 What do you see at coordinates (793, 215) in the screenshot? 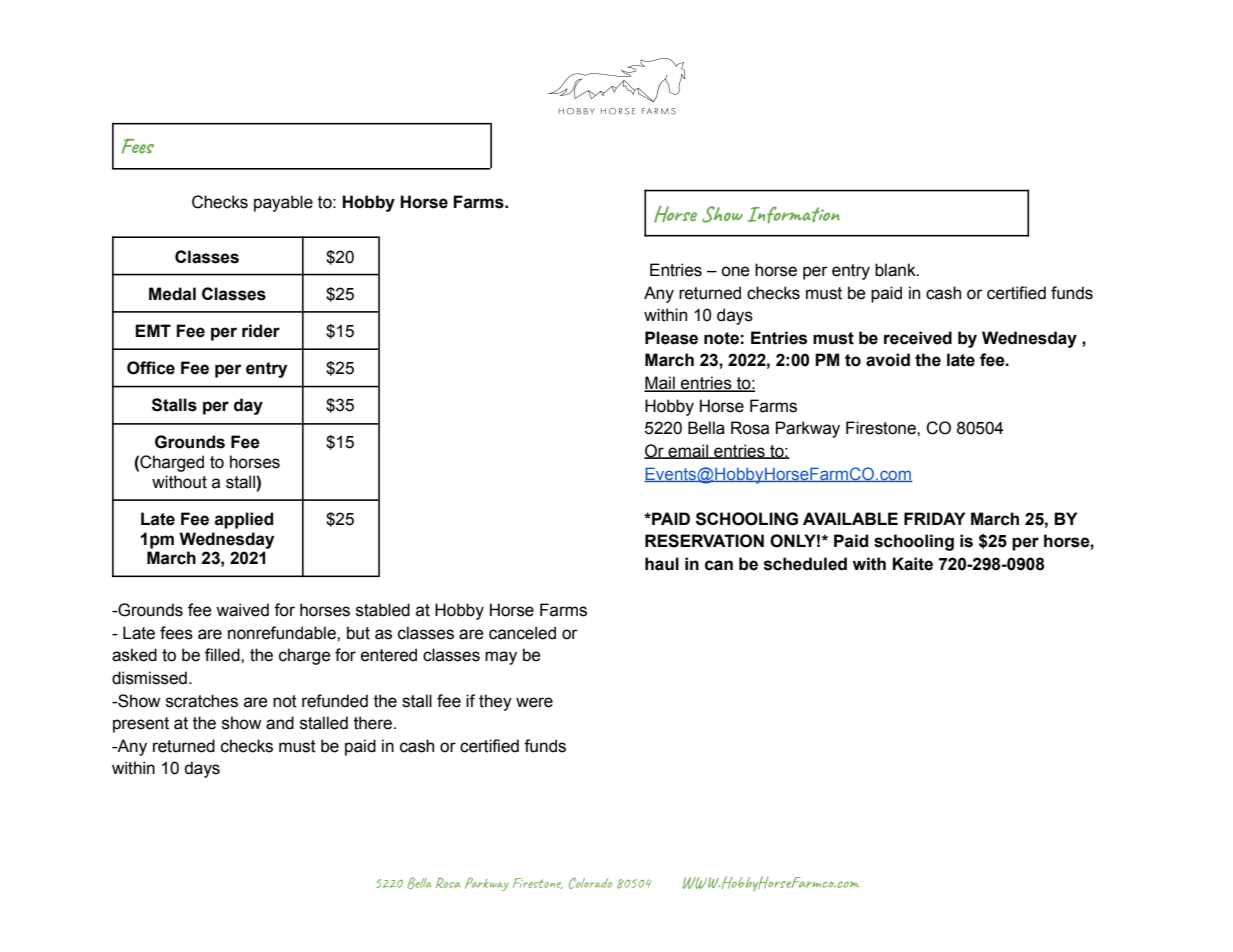
I see `Information` at bounding box center [793, 215].
